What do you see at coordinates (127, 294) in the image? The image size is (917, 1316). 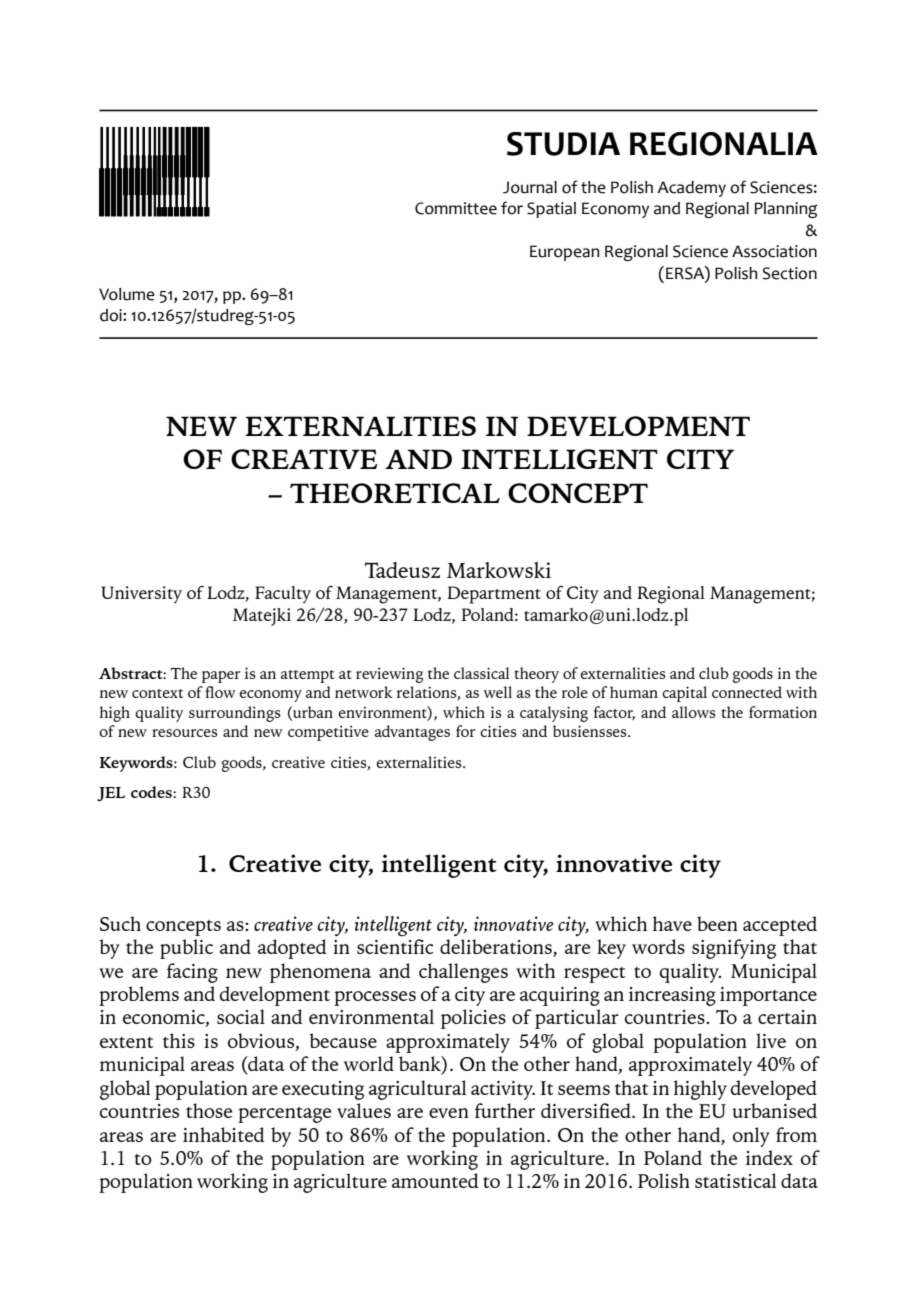 I see `Volume` at bounding box center [127, 294].
